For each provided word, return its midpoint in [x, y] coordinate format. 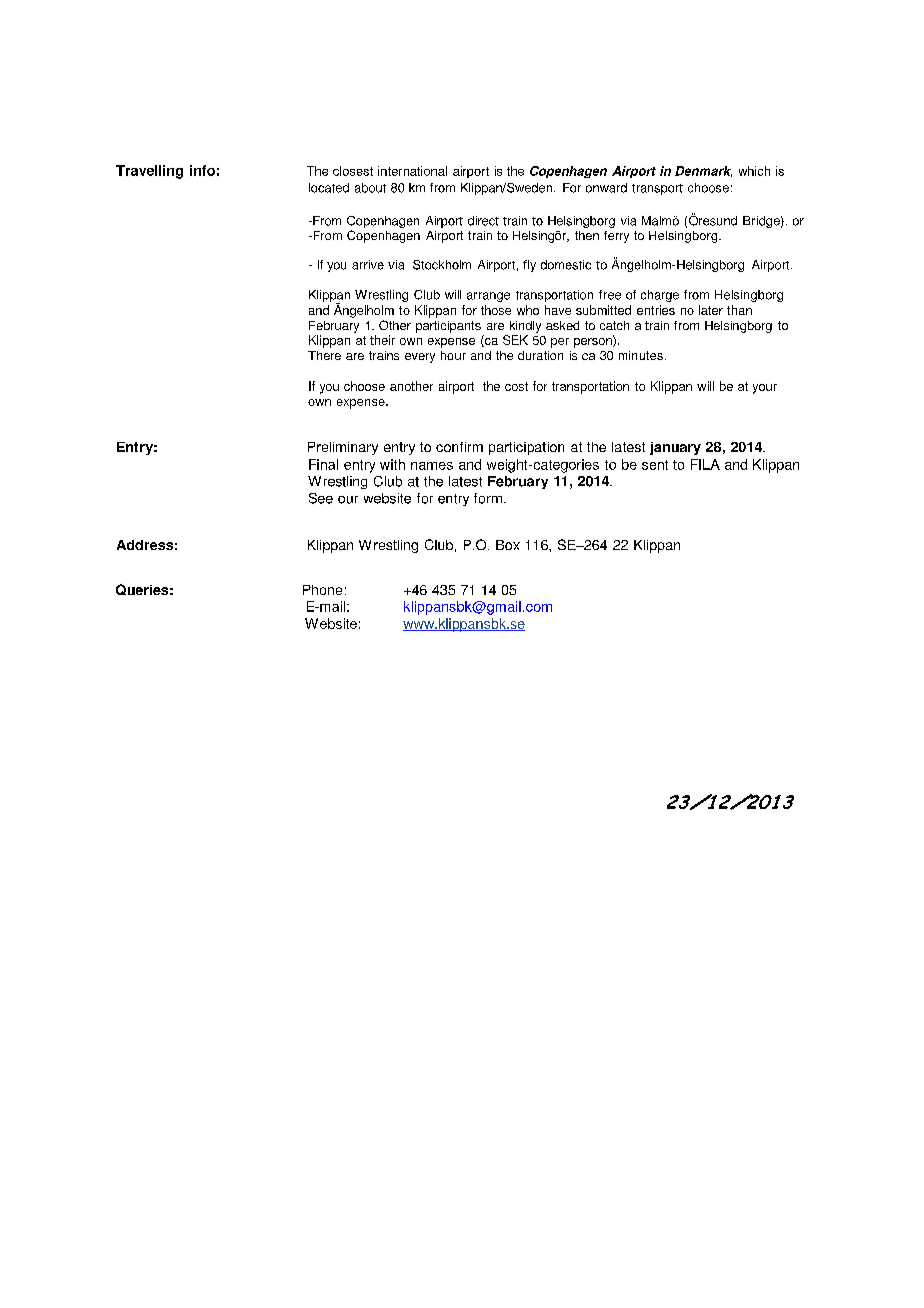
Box [508, 545]
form [488, 498]
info [202, 170]
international [412, 171]
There [324, 355]
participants [448, 327]
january [675, 448]
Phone [322, 590]
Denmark [703, 171]
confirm [459, 447]
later [711, 310]
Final [323, 464]
